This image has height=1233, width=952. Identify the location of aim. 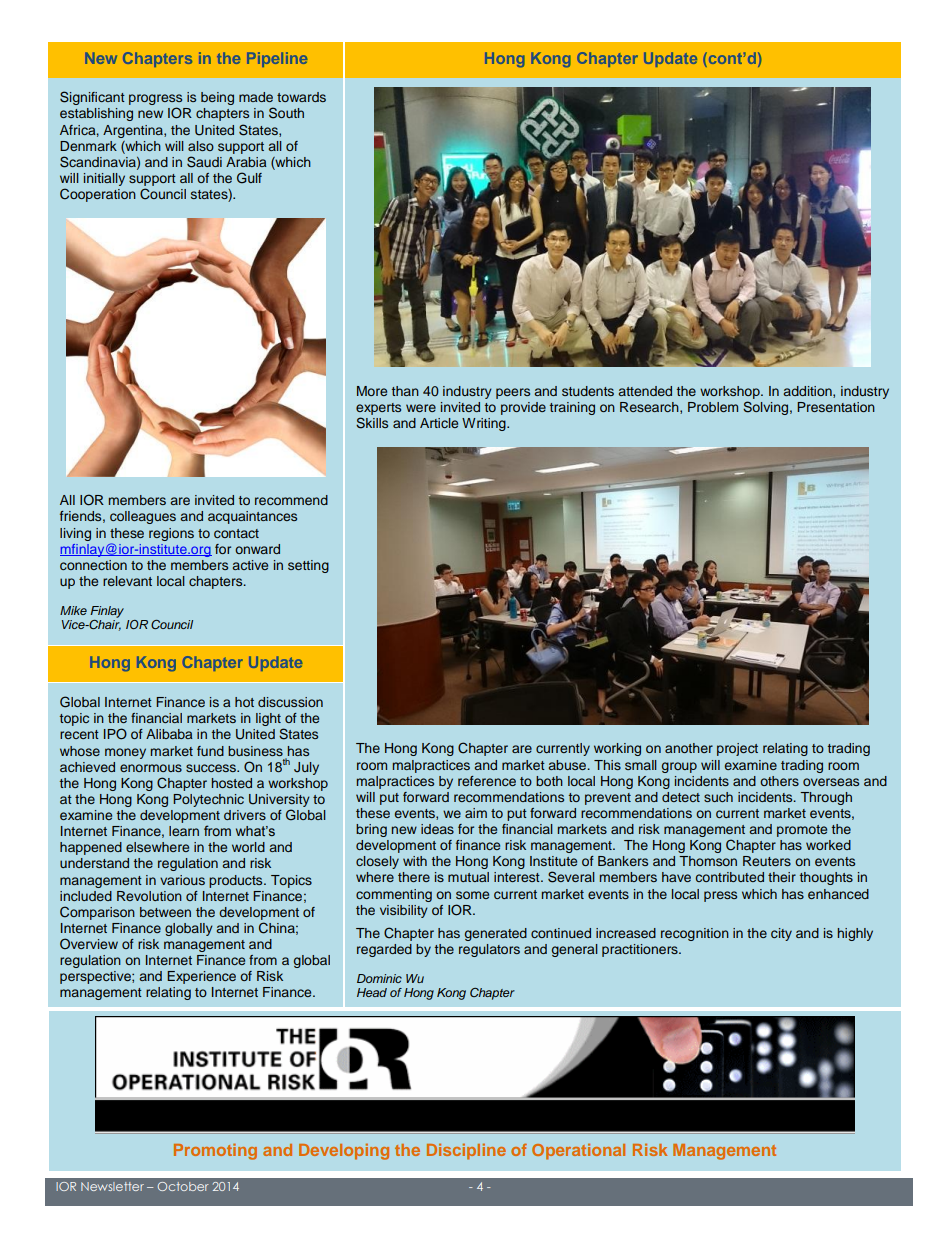
(476, 813).
